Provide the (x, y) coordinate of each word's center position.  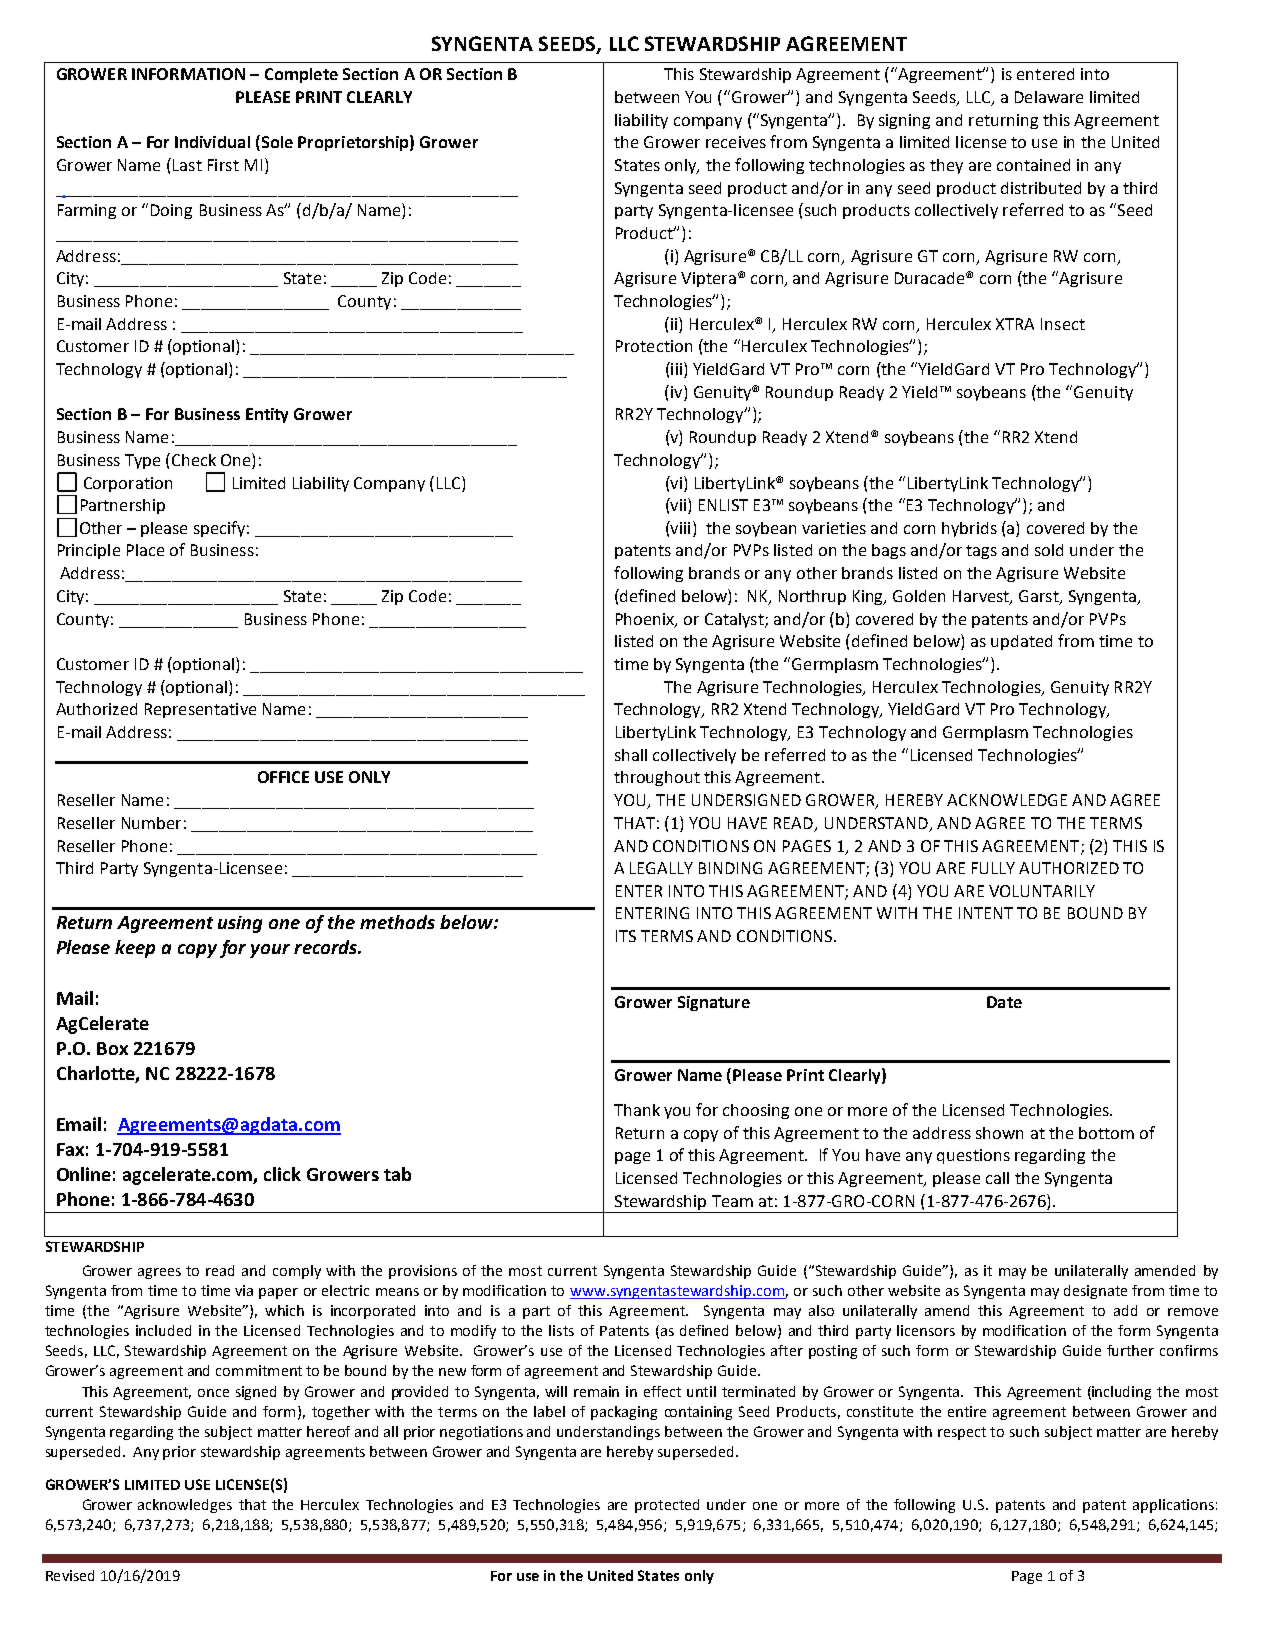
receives (736, 142)
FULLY (993, 868)
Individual (212, 142)
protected (667, 1506)
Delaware (1049, 97)
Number (151, 823)
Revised (70, 1575)
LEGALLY (661, 868)
